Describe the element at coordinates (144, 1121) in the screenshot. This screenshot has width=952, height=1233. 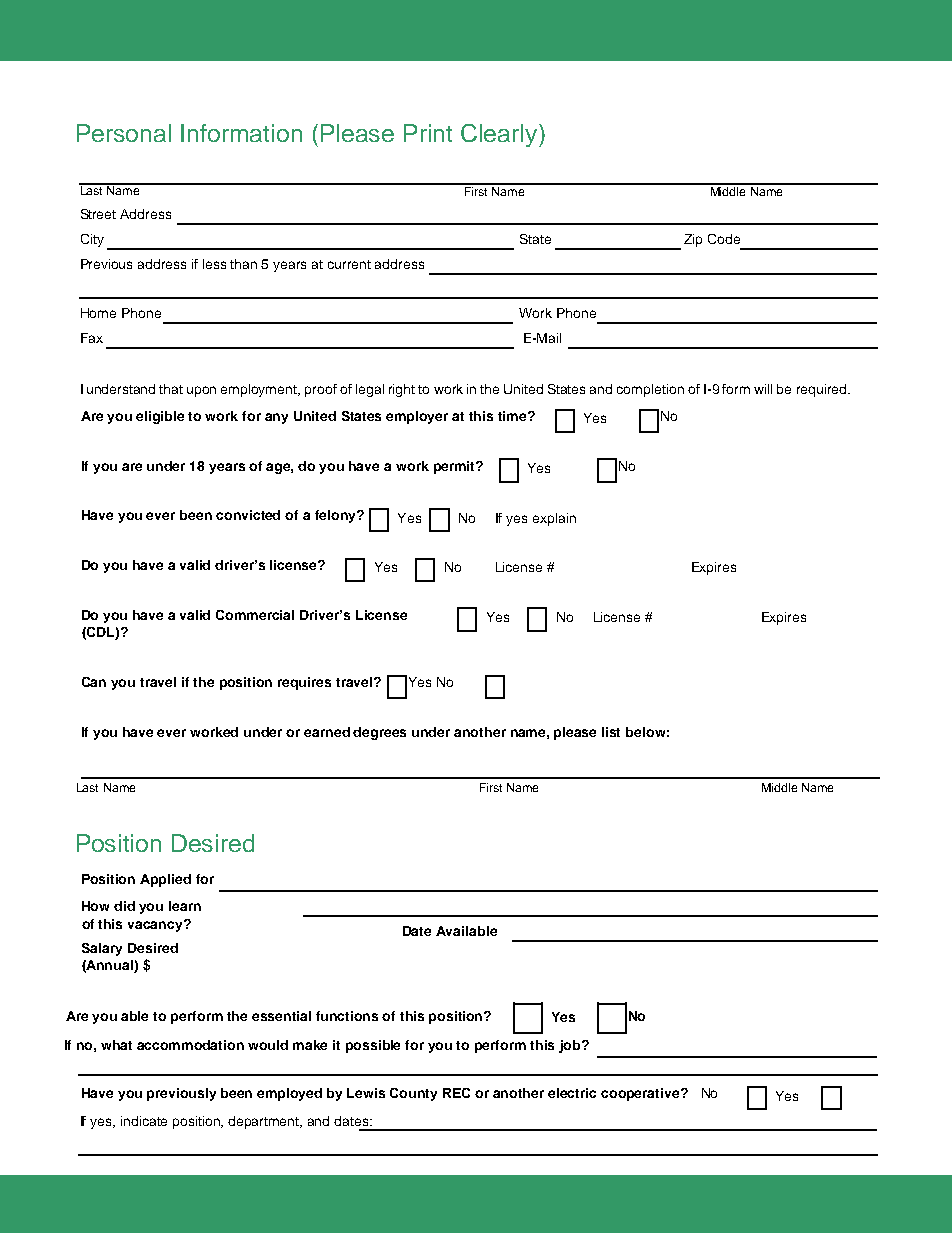
I see `indicate` at that location.
